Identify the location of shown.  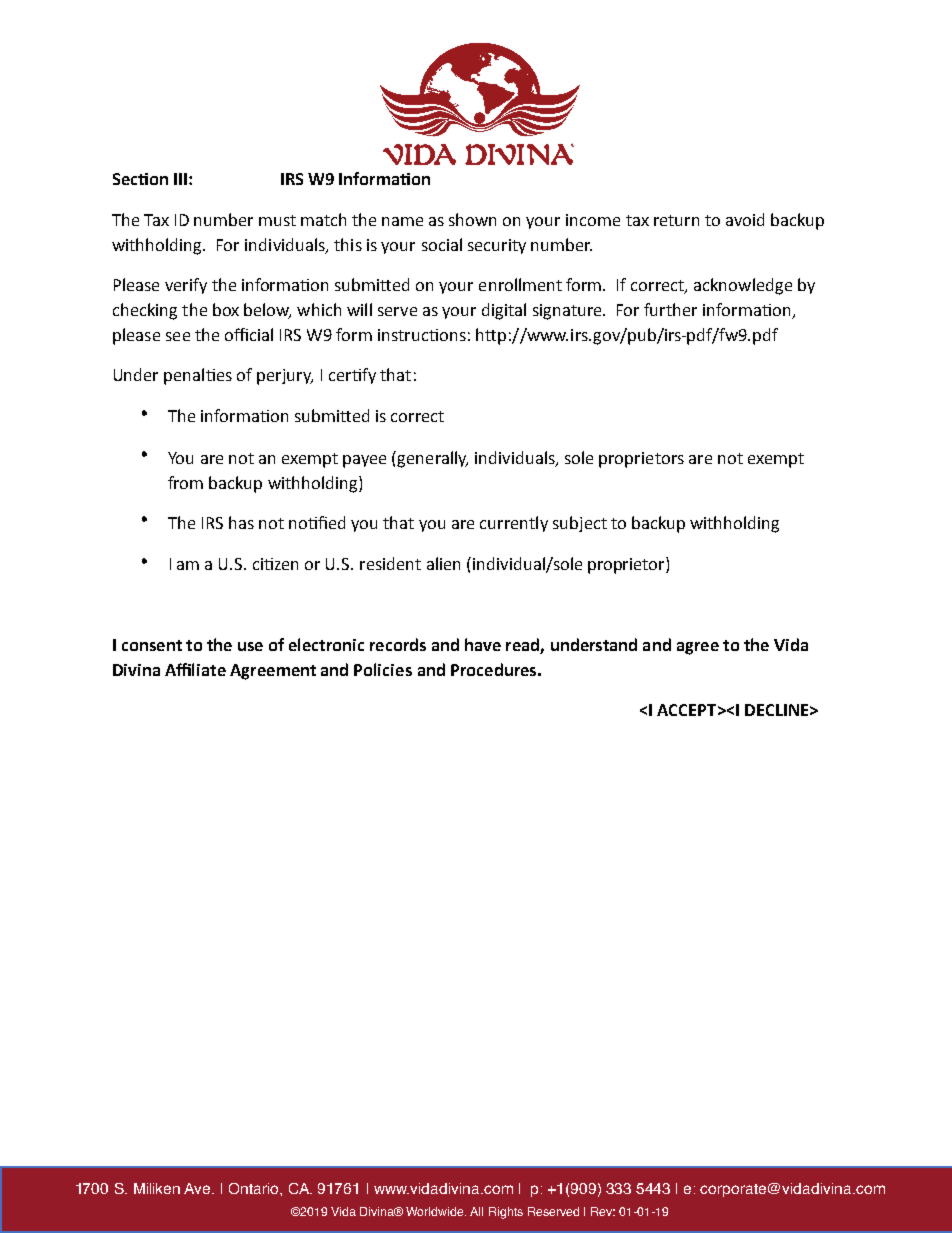
(472, 219).
